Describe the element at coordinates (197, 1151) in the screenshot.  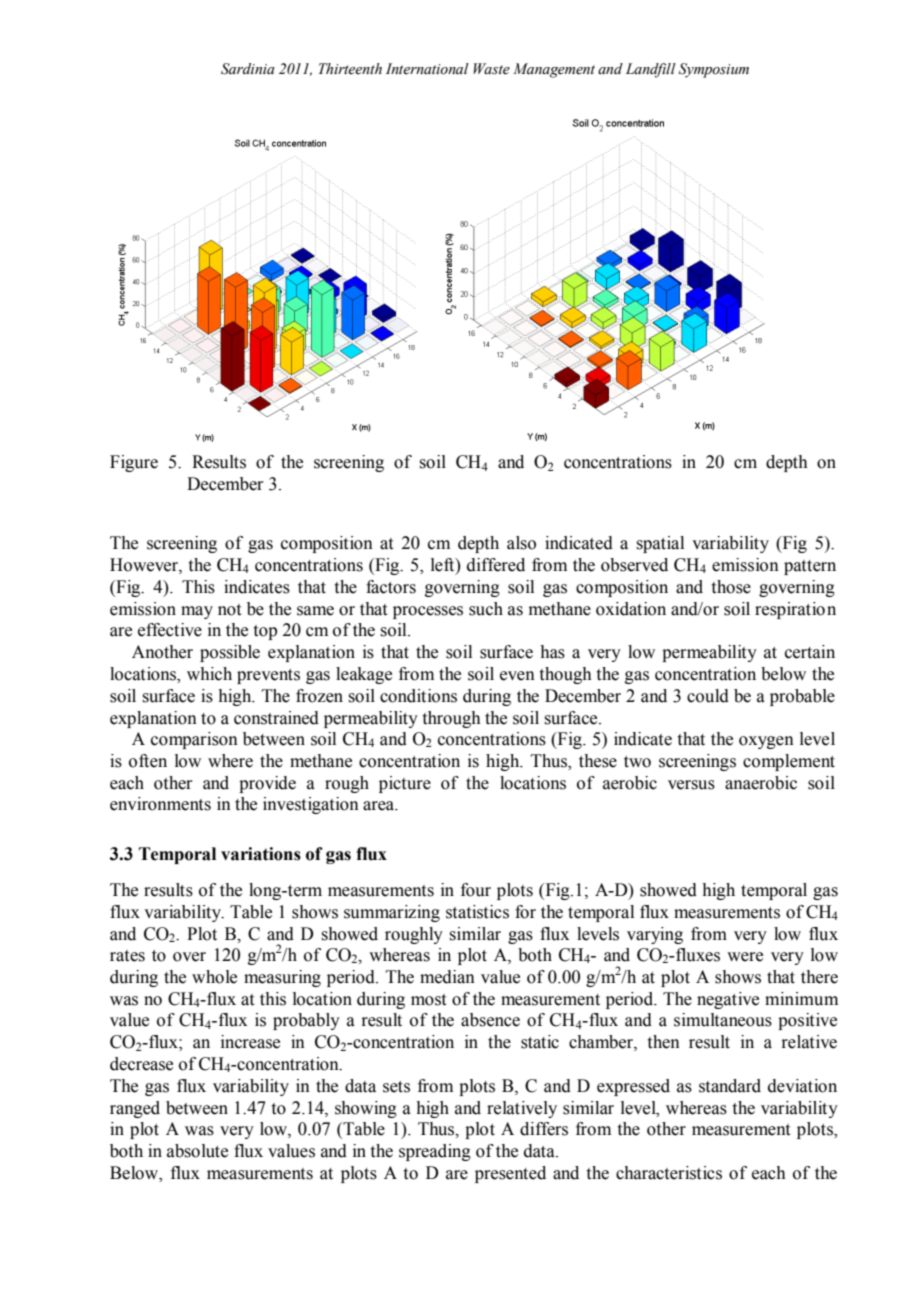
I see `absolute` at that location.
